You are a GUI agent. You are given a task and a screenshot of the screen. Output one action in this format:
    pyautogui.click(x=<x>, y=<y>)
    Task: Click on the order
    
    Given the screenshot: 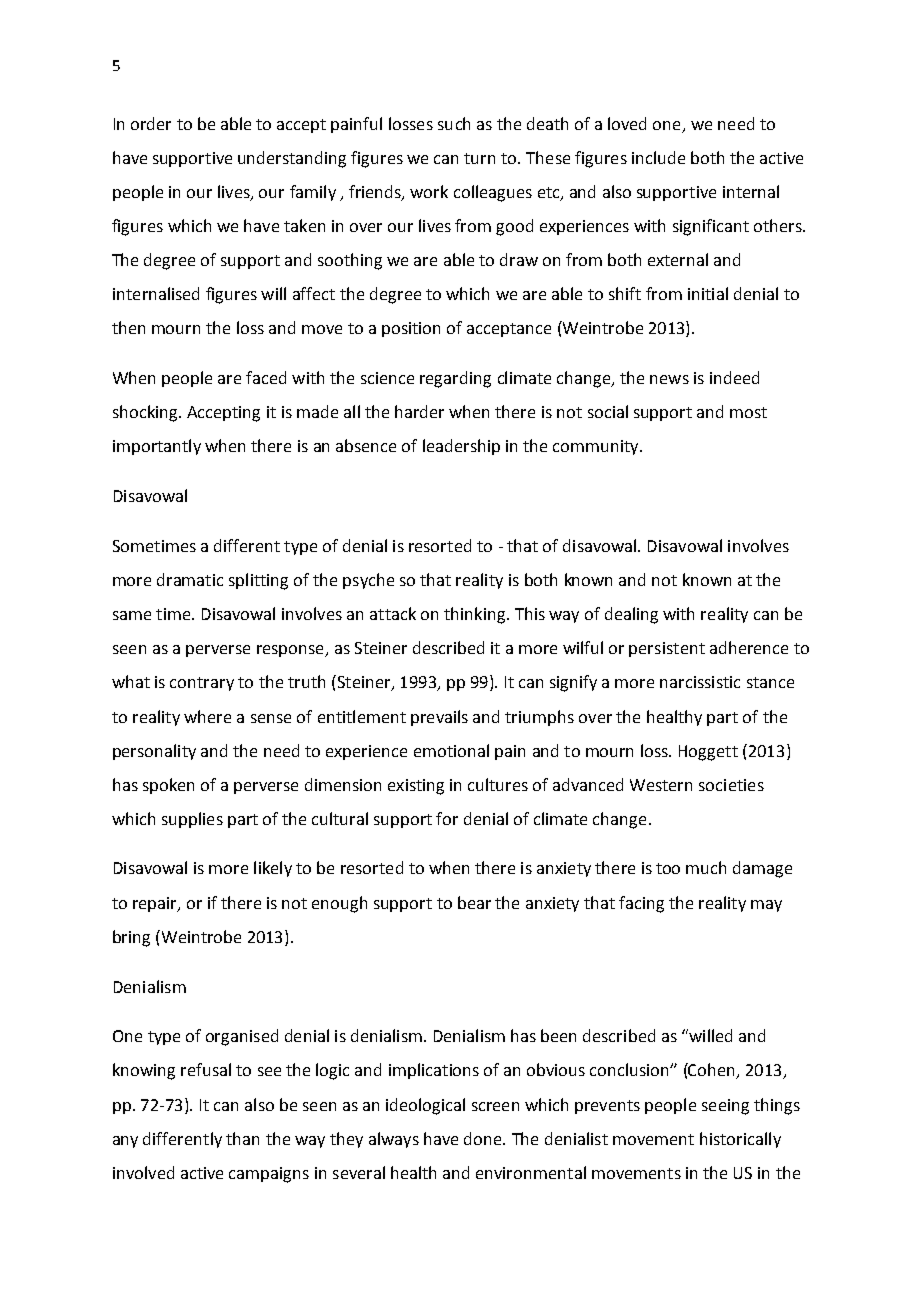 What is the action you would take?
    pyautogui.click(x=151, y=123)
